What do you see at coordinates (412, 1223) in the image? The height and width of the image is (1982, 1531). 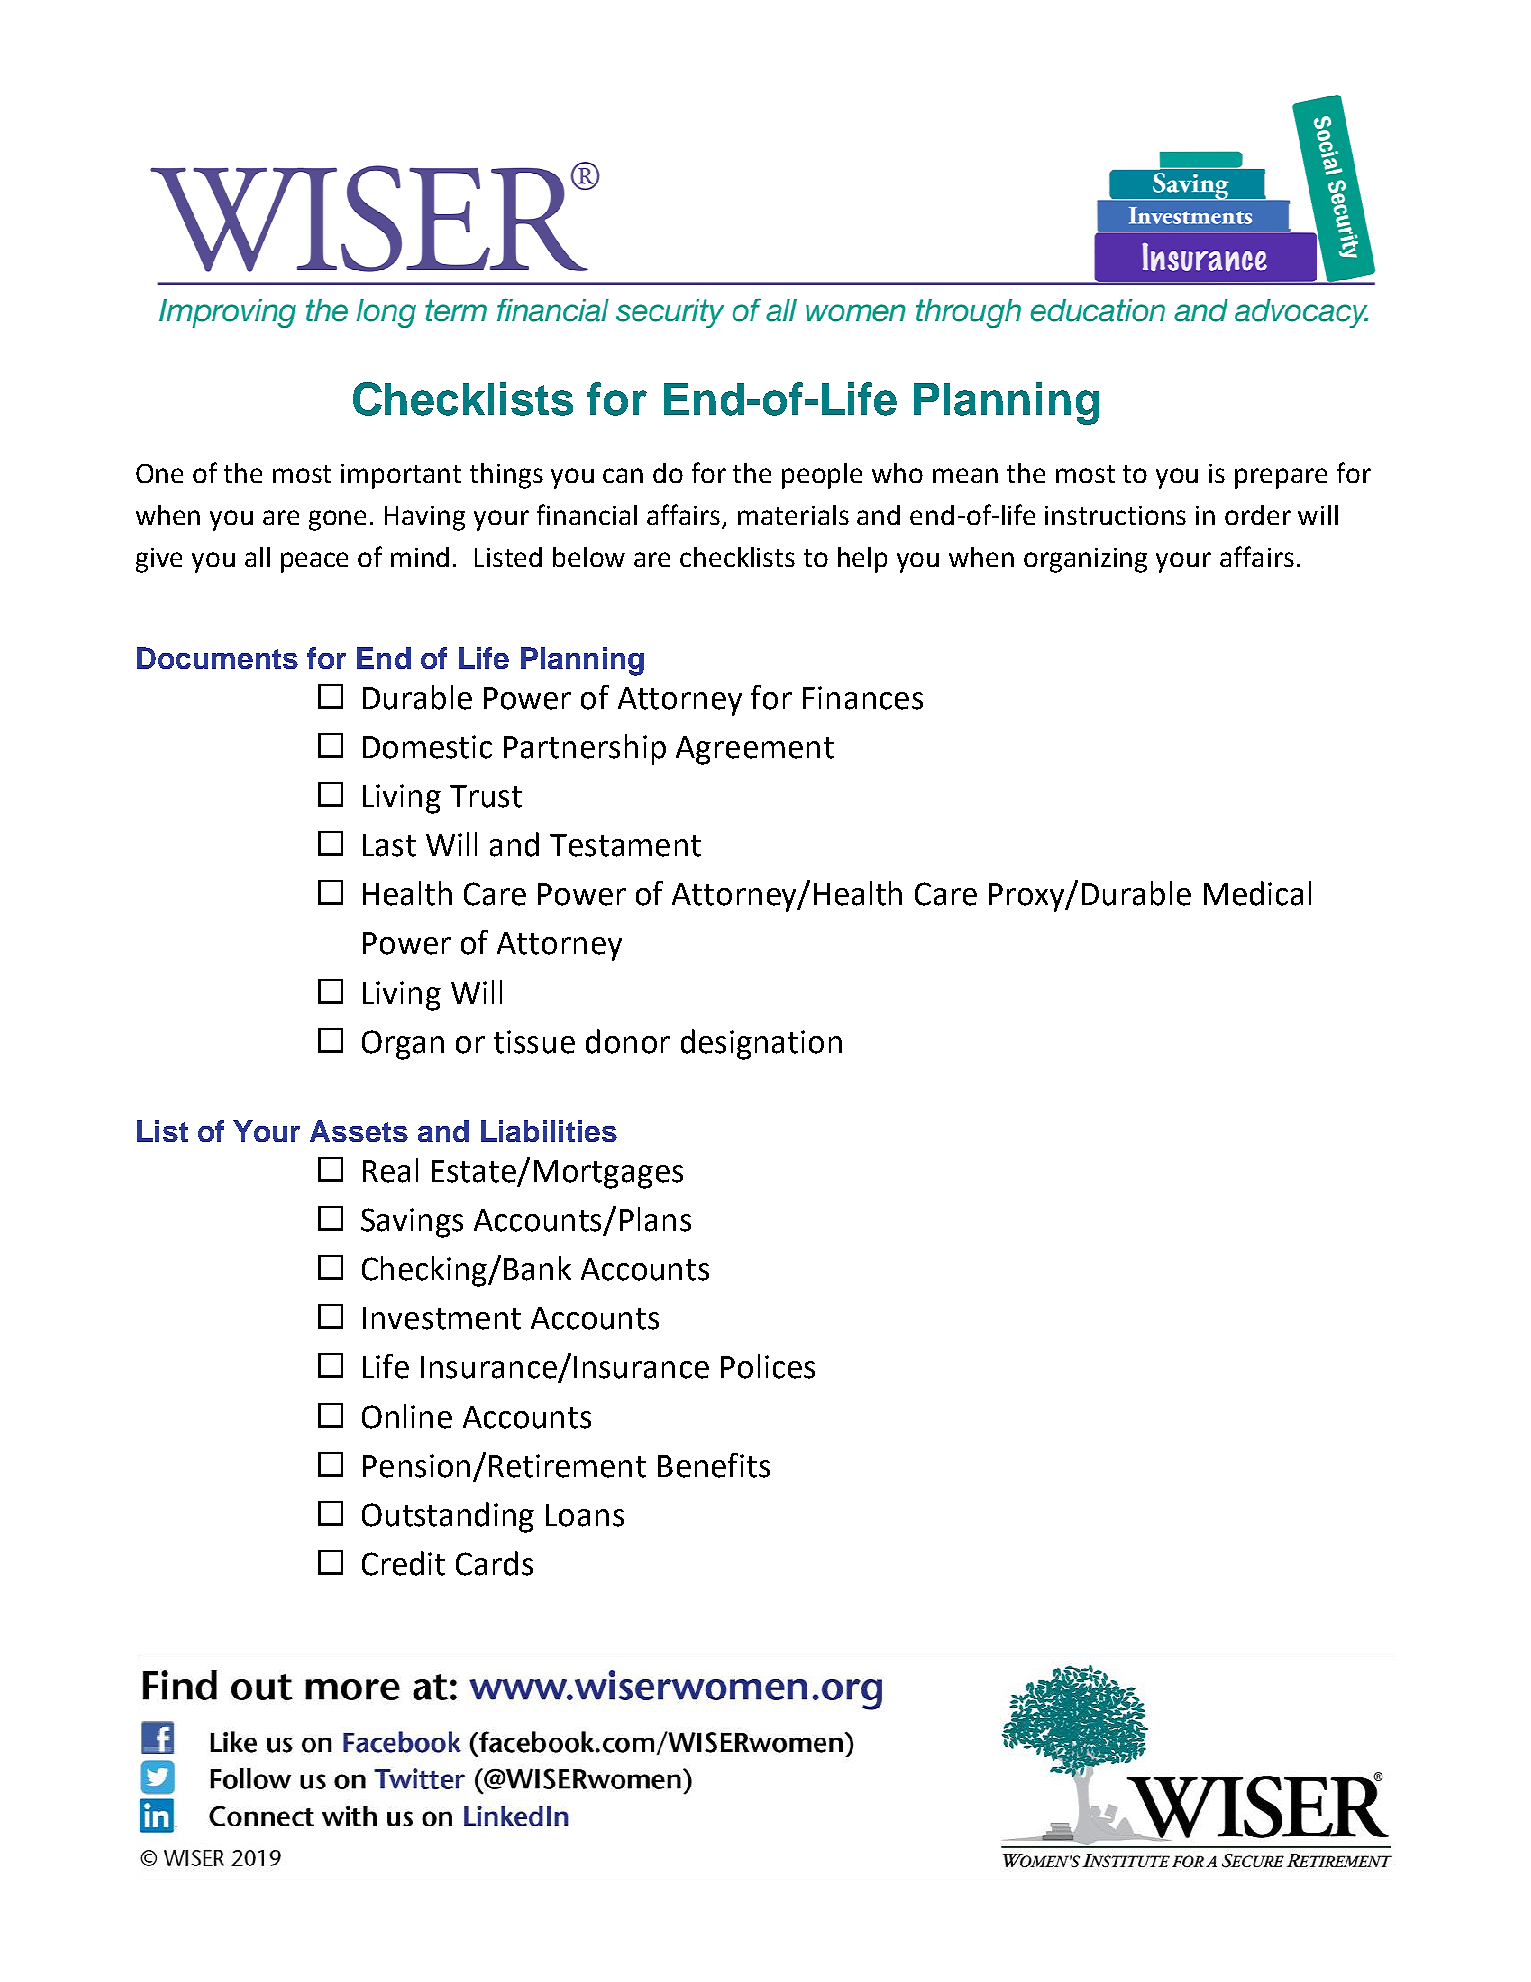 I see `Savings` at bounding box center [412, 1223].
